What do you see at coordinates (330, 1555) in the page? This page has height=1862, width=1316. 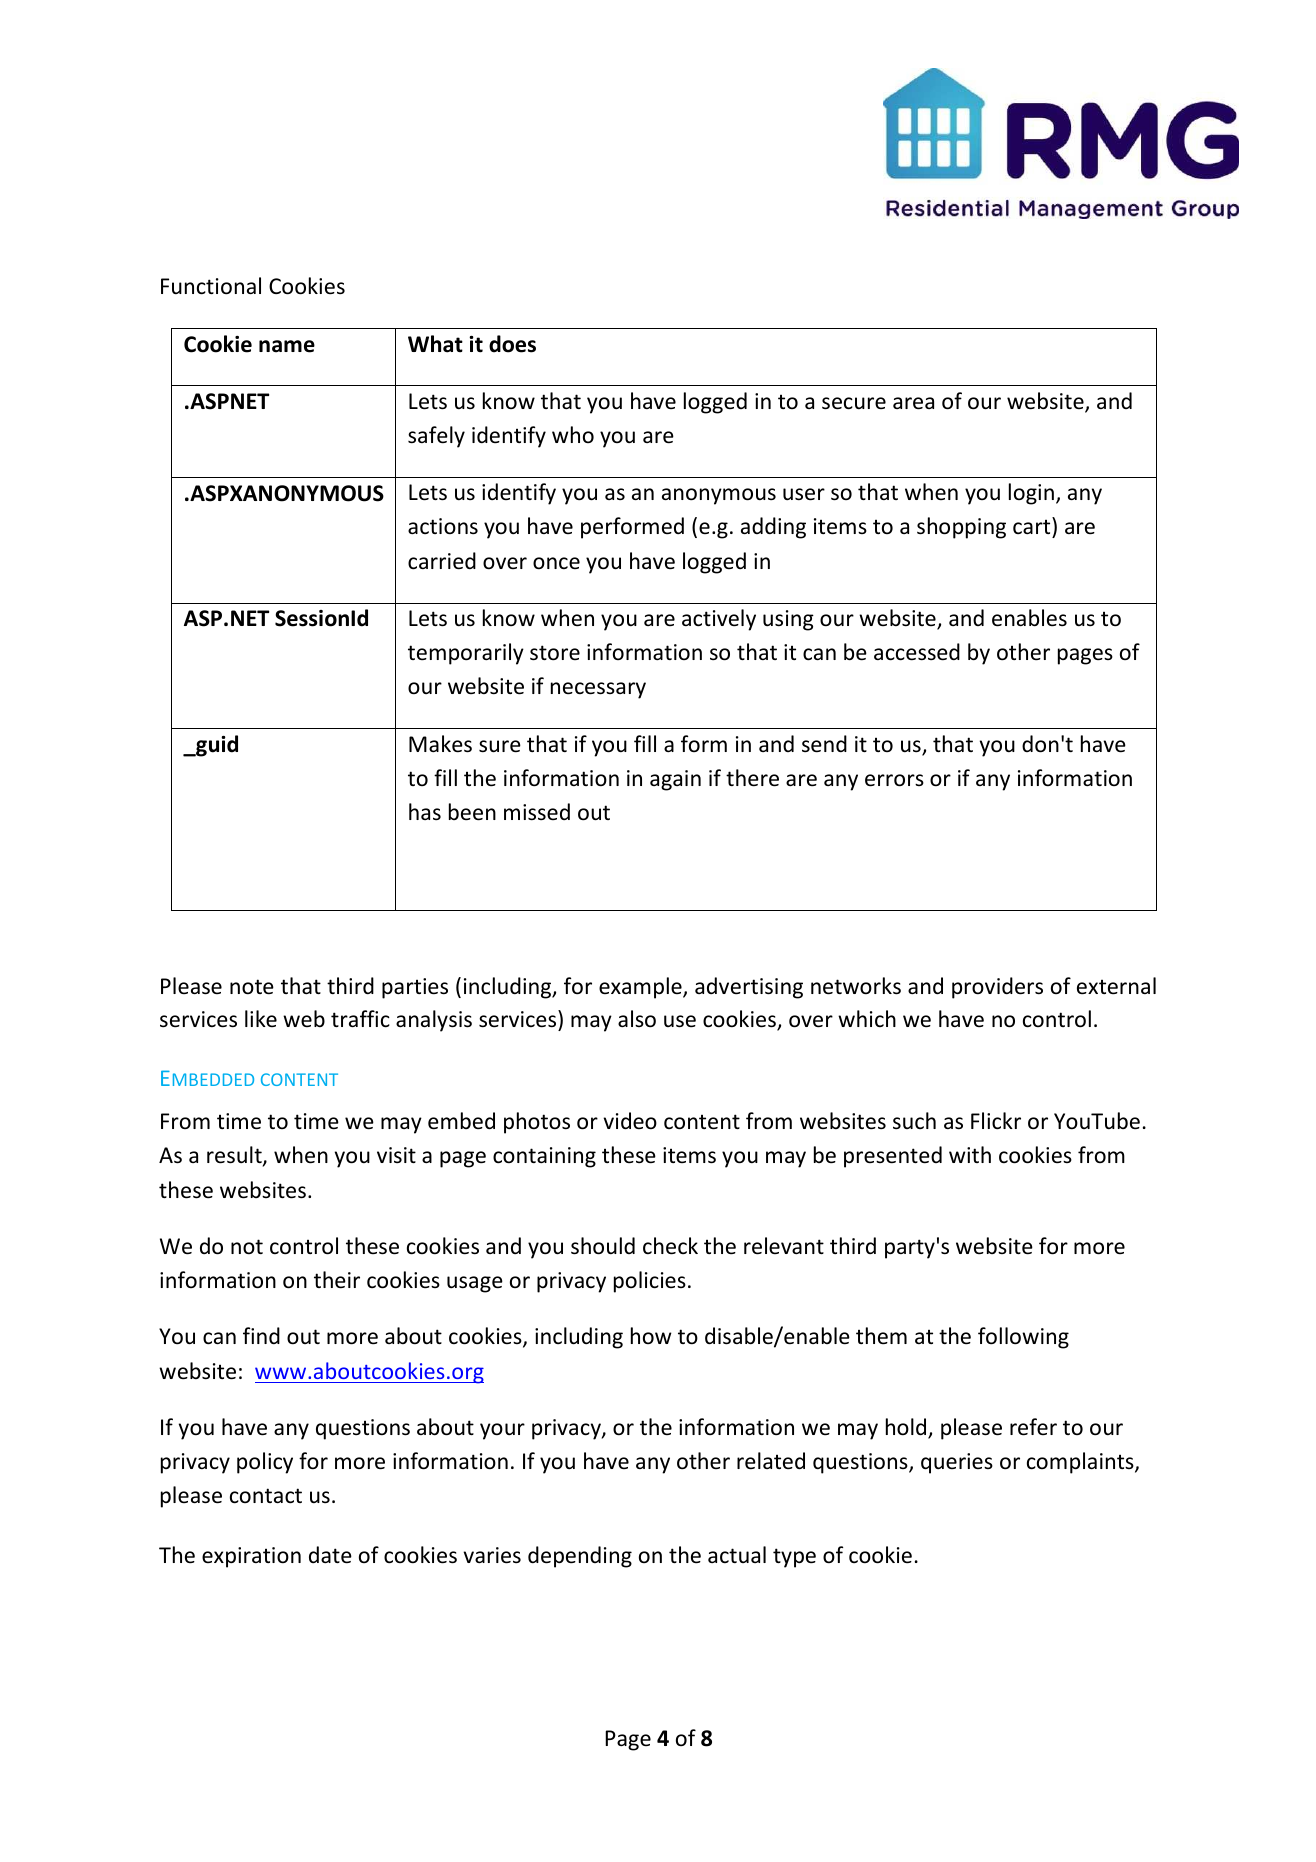 I see `date` at bounding box center [330, 1555].
